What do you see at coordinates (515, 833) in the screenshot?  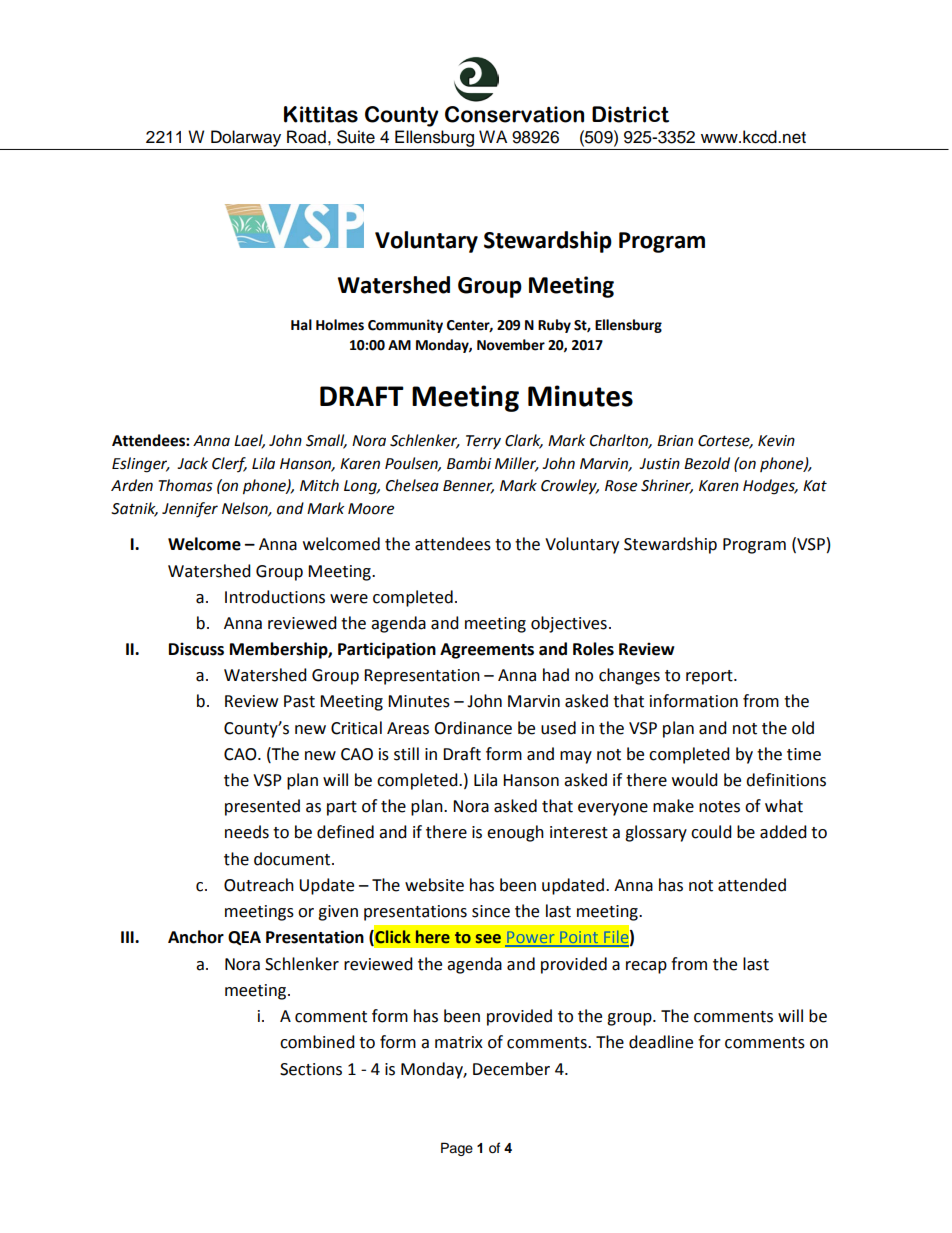 I see `enough` at bounding box center [515, 833].
